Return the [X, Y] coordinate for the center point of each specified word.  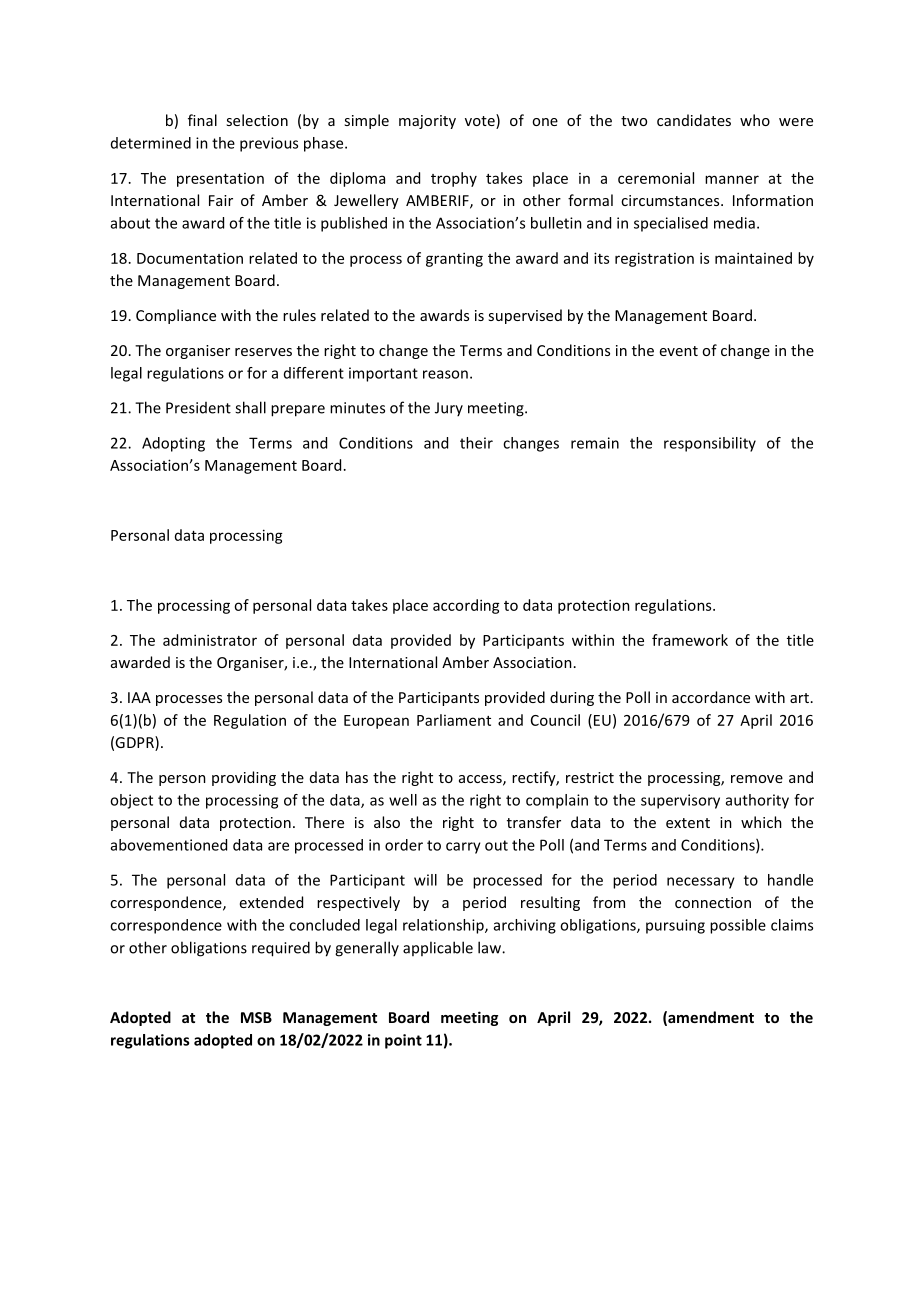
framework [690, 640]
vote [481, 121]
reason [445, 374]
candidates [694, 120]
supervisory [680, 801]
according [466, 606]
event [679, 351]
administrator [210, 640]
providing [244, 778]
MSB [256, 1017]
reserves [263, 352]
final [202, 120]
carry [463, 848]
